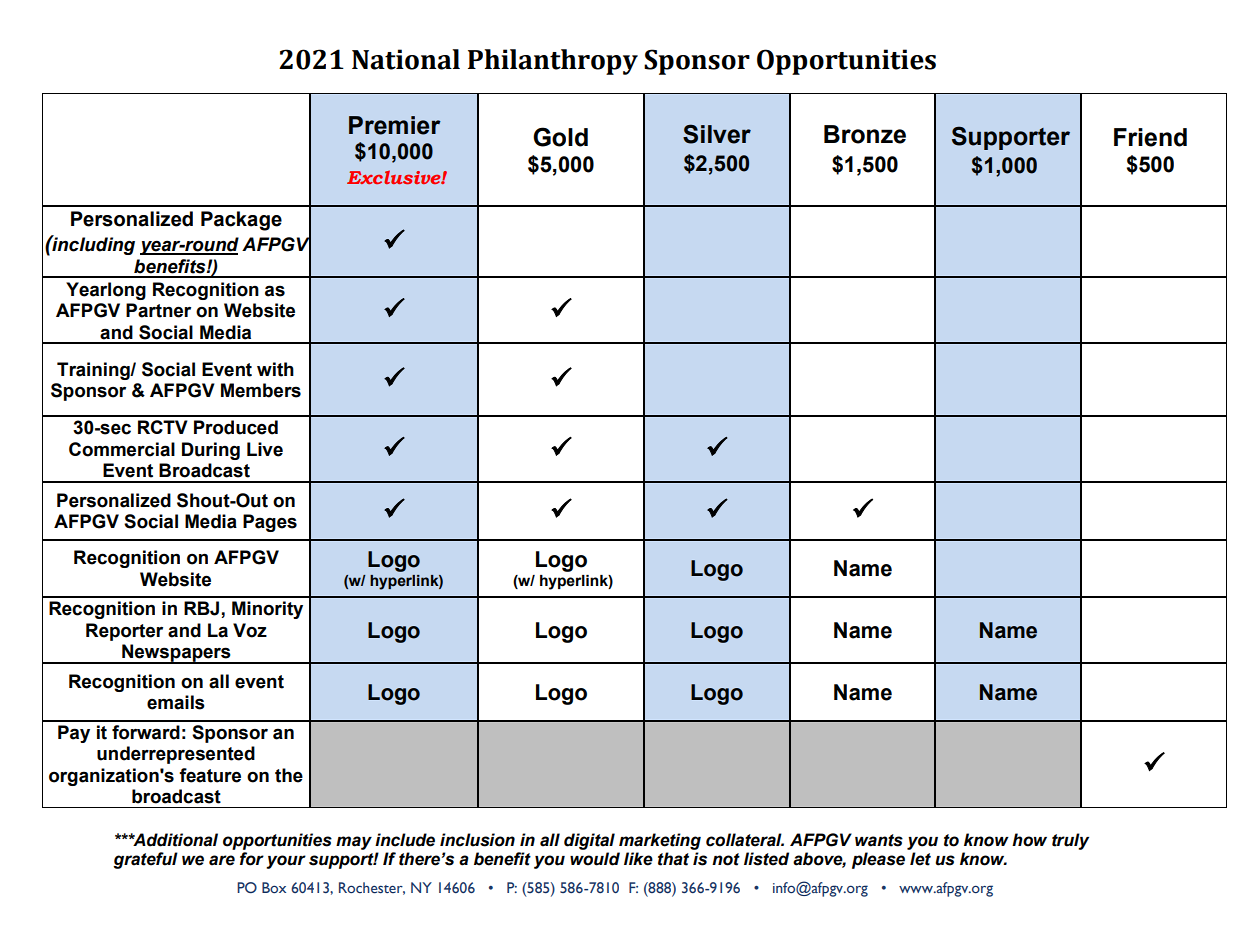 The height and width of the screenshot is (952, 1233). What do you see at coordinates (1029, 840) in the screenshot?
I see `how` at bounding box center [1029, 840].
